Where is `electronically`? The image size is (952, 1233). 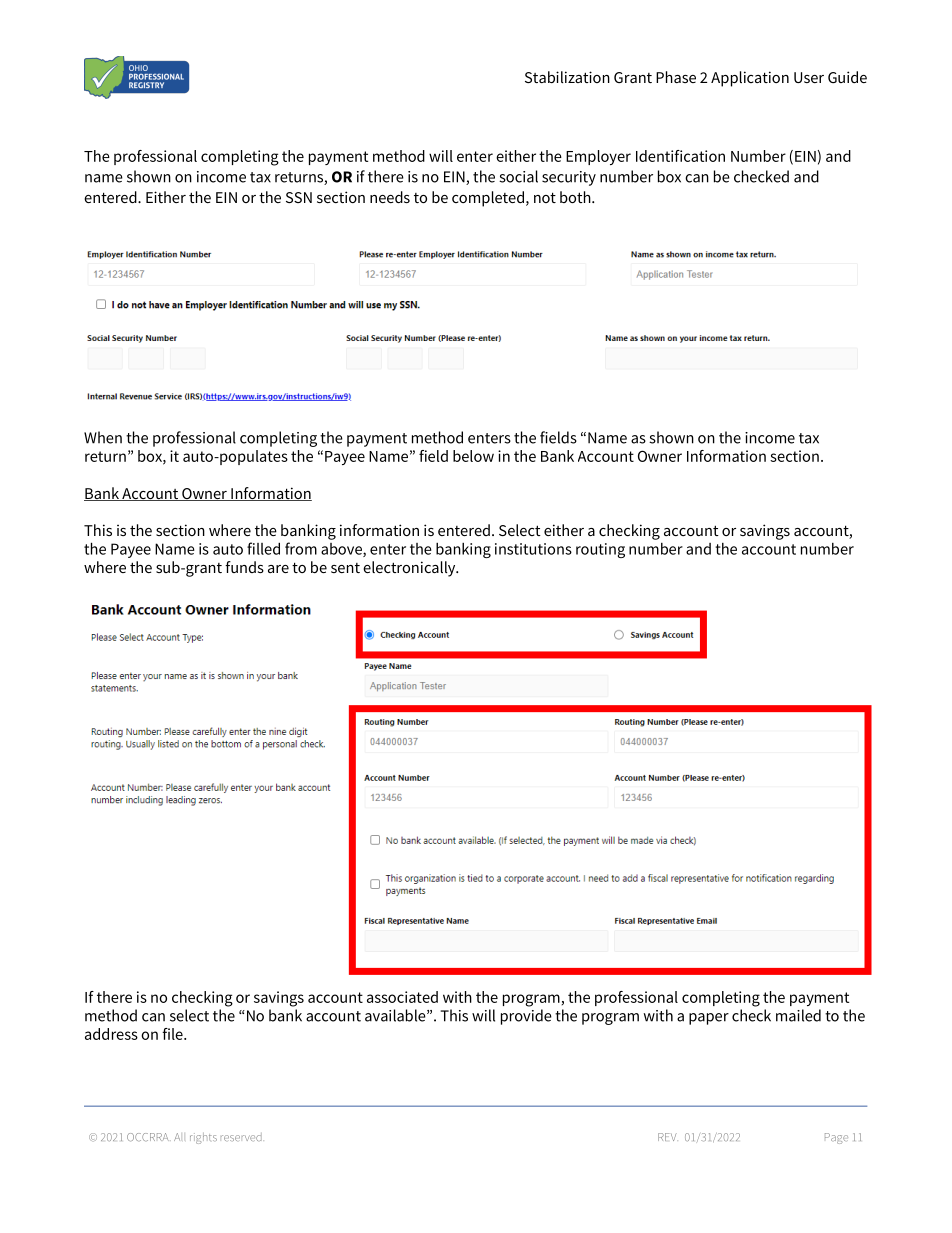
electronically is located at coordinates (410, 569).
